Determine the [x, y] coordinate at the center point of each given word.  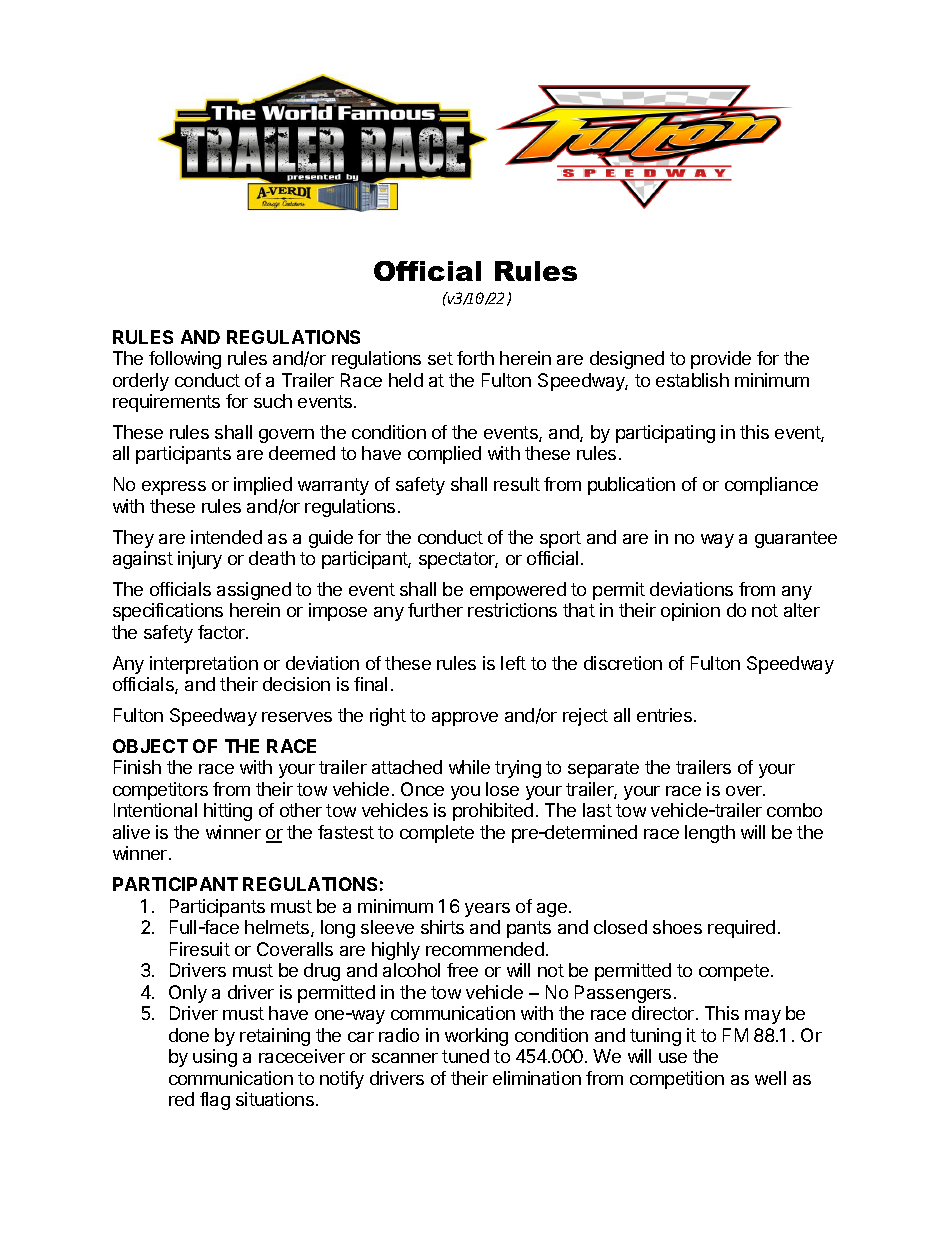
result [517, 484]
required [741, 929]
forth [475, 358]
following [185, 360]
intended [226, 537]
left [513, 663]
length [710, 834]
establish [692, 380]
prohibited [493, 812]
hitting [228, 812]
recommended [485, 949]
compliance [771, 486]
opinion [690, 612]
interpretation [204, 665]
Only [188, 994]
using [215, 1058]
